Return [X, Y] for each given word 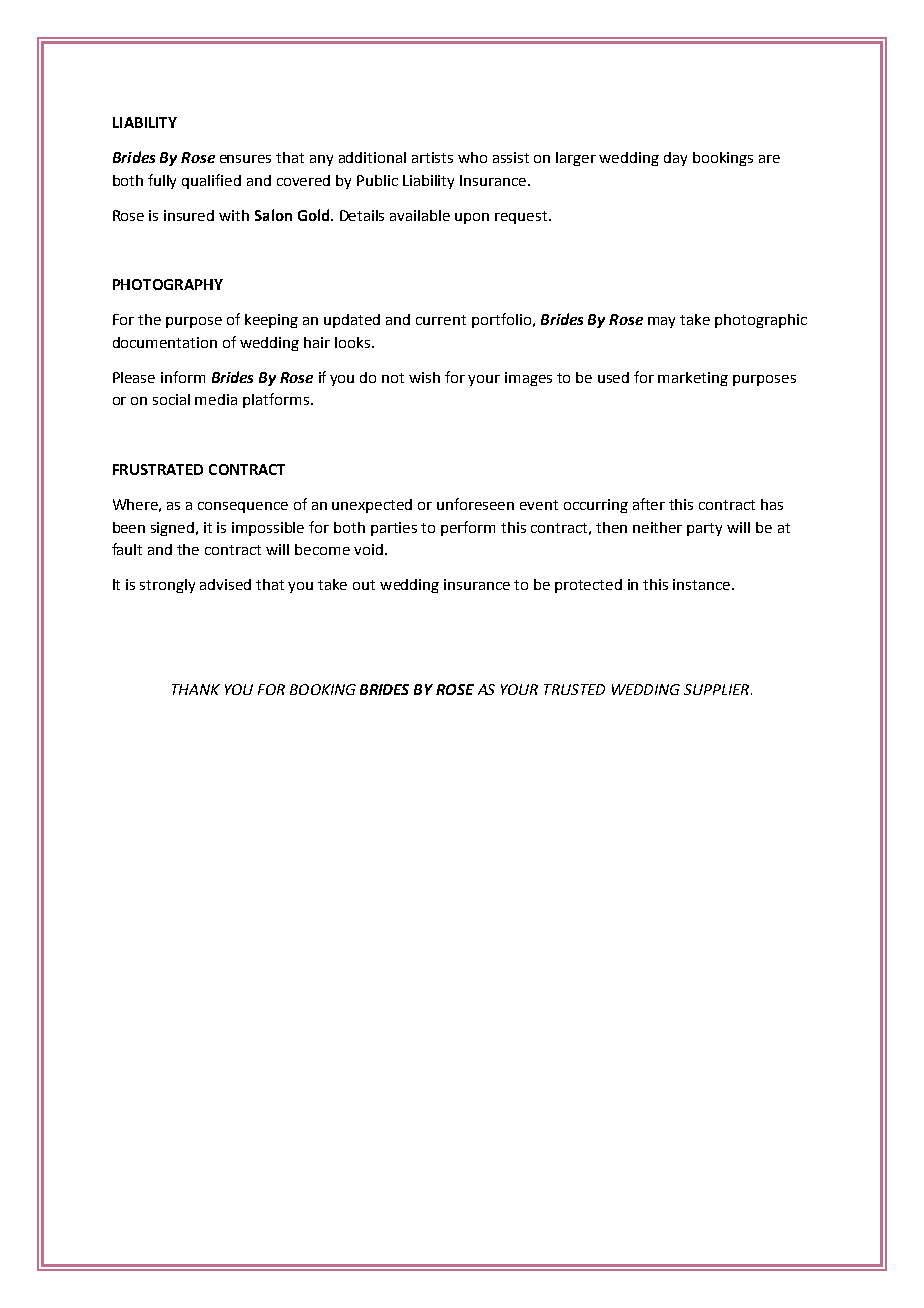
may [661, 322]
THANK [196, 689]
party [704, 529]
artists [432, 157]
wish [424, 377]
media [216, 399]
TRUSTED [574, 689]
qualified [211, 181]
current [441, 320]
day [675, 159]
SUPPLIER [718, 689]
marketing [693, 379]
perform [468, 528]
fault [127, 549]
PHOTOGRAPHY [168, 284]
